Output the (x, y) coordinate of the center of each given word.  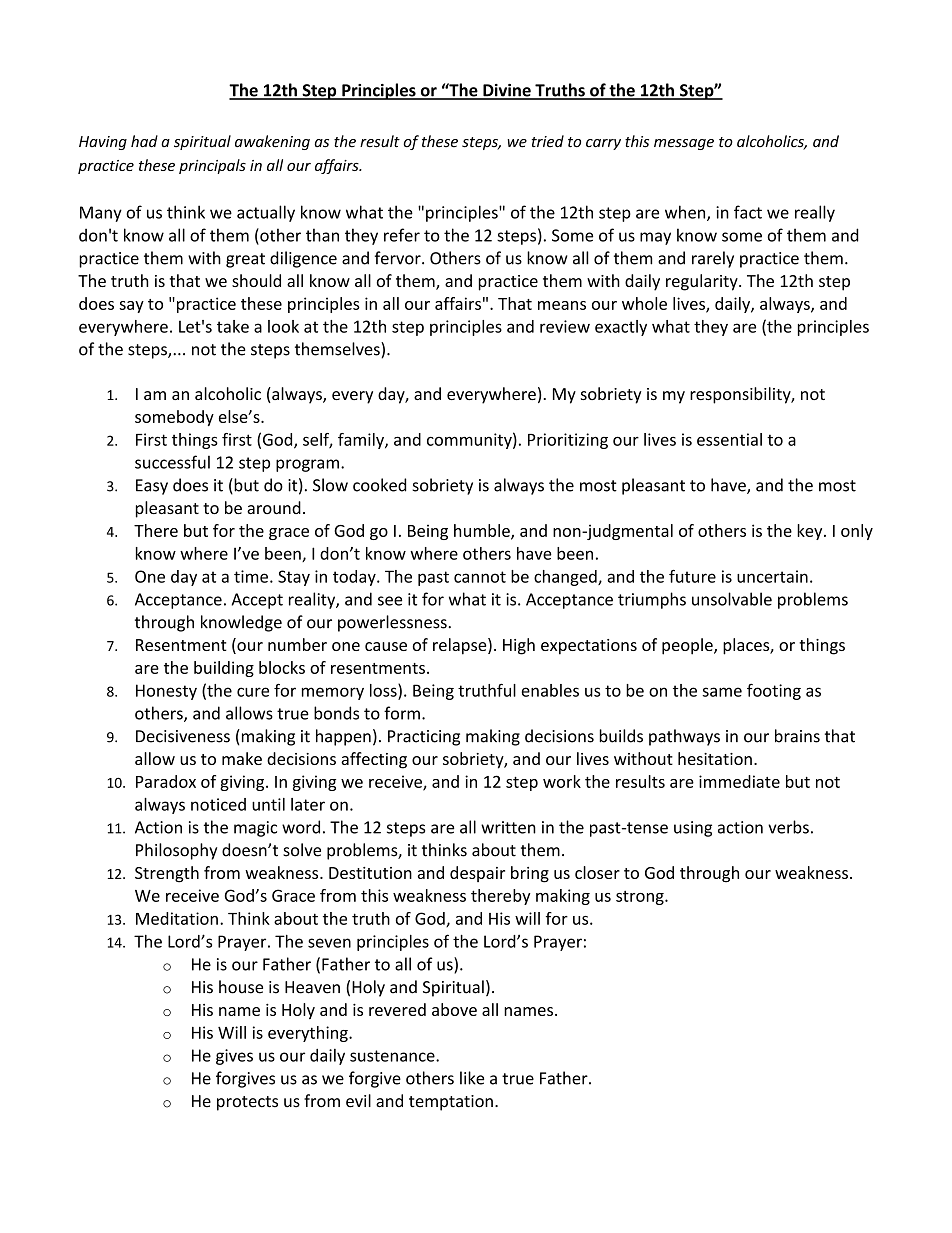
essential (729, 439)
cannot (480, 577)
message (684, 144)
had (144, 141)
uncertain (772, 576)
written (508, 827)
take (233, 326)
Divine (507, 91)
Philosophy (176, 851)
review (565, 326)
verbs (788, 827)
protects (247, 1103)
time (251, 576)
